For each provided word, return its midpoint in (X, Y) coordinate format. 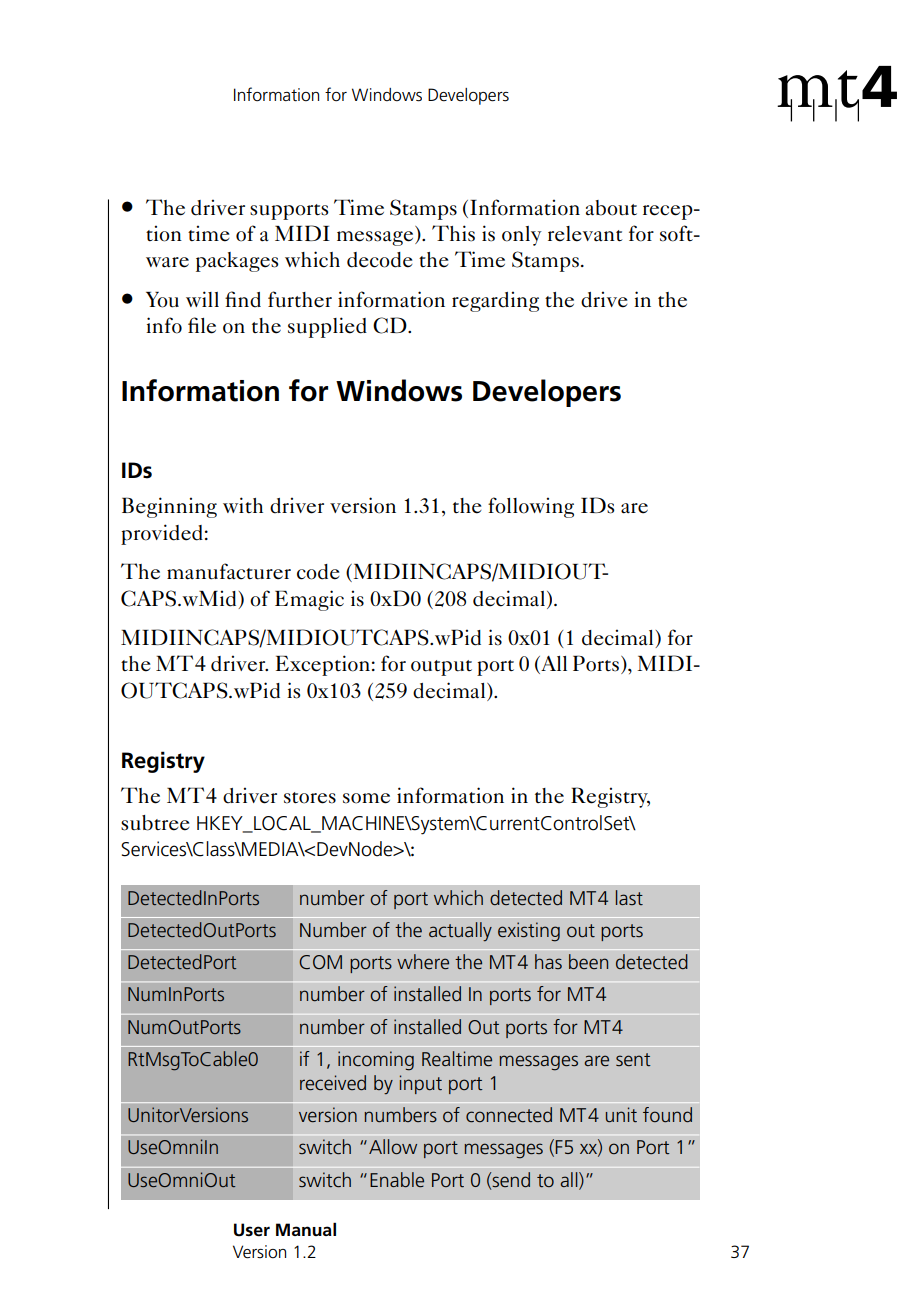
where (423, 961)
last (629, 897)
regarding (495, 301)
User (252, 1230)
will (202, 299)
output (441, 668)
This (453, 233)
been (588, 961)
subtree (155, 823)
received (333, 1083)
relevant (585, 234)
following (531, 507)
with (243, 505)
